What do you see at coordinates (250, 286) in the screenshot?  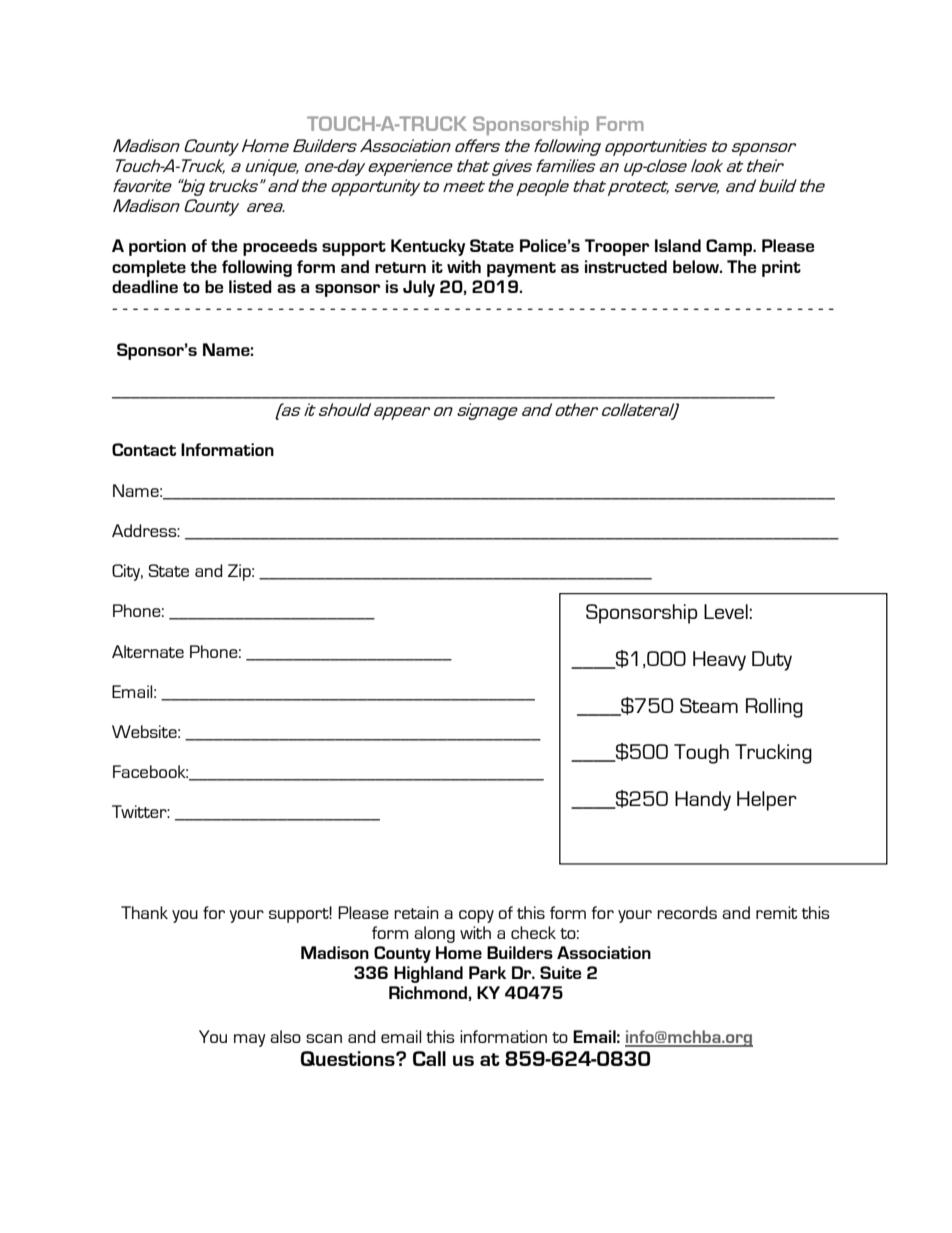 I see `listed` at bounding box center [250, 286].
